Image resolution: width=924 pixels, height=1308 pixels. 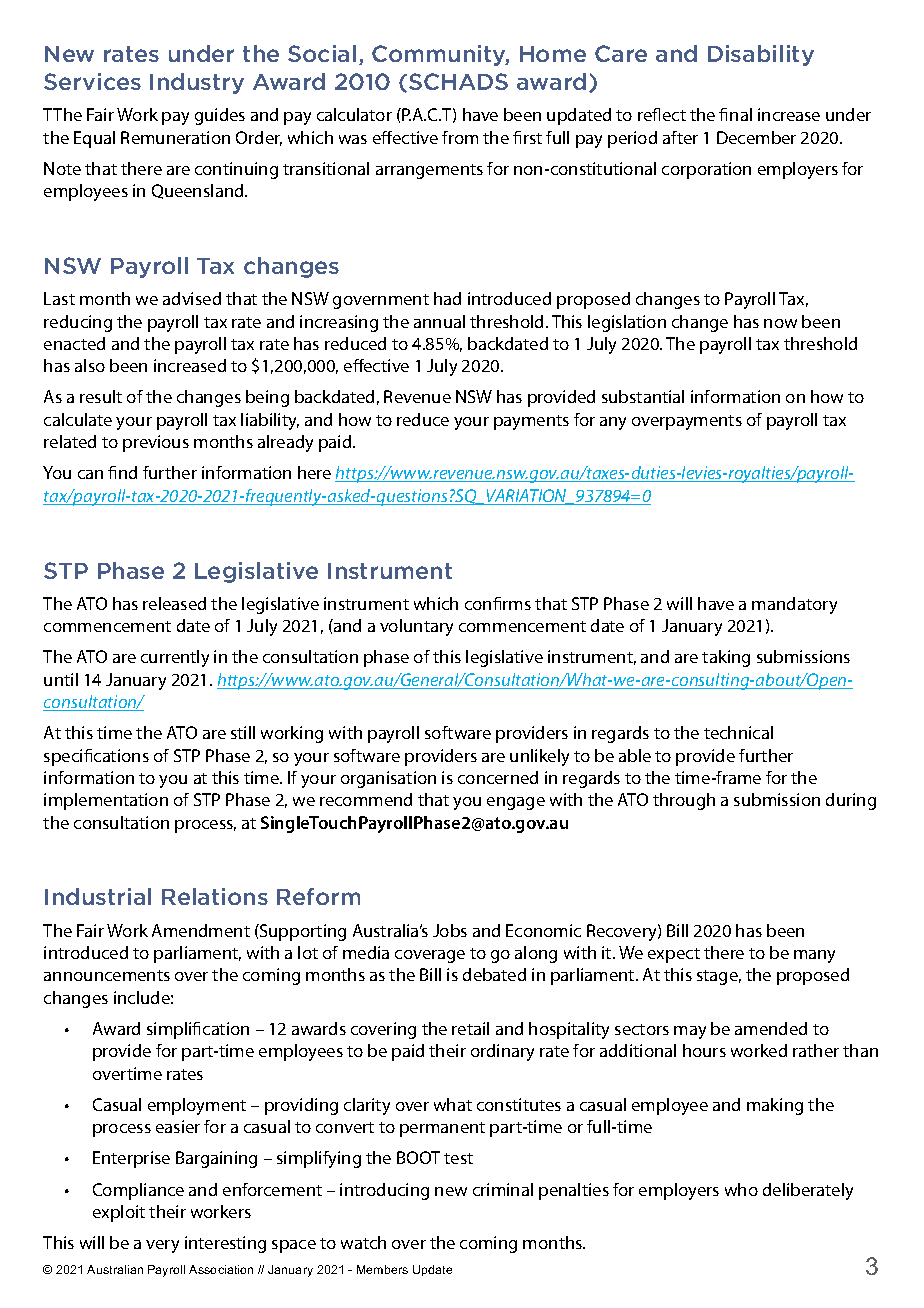 What do you see at coordinates (98, 896) in the document?
I see `Industrial` at bounding box center [98, 896].
